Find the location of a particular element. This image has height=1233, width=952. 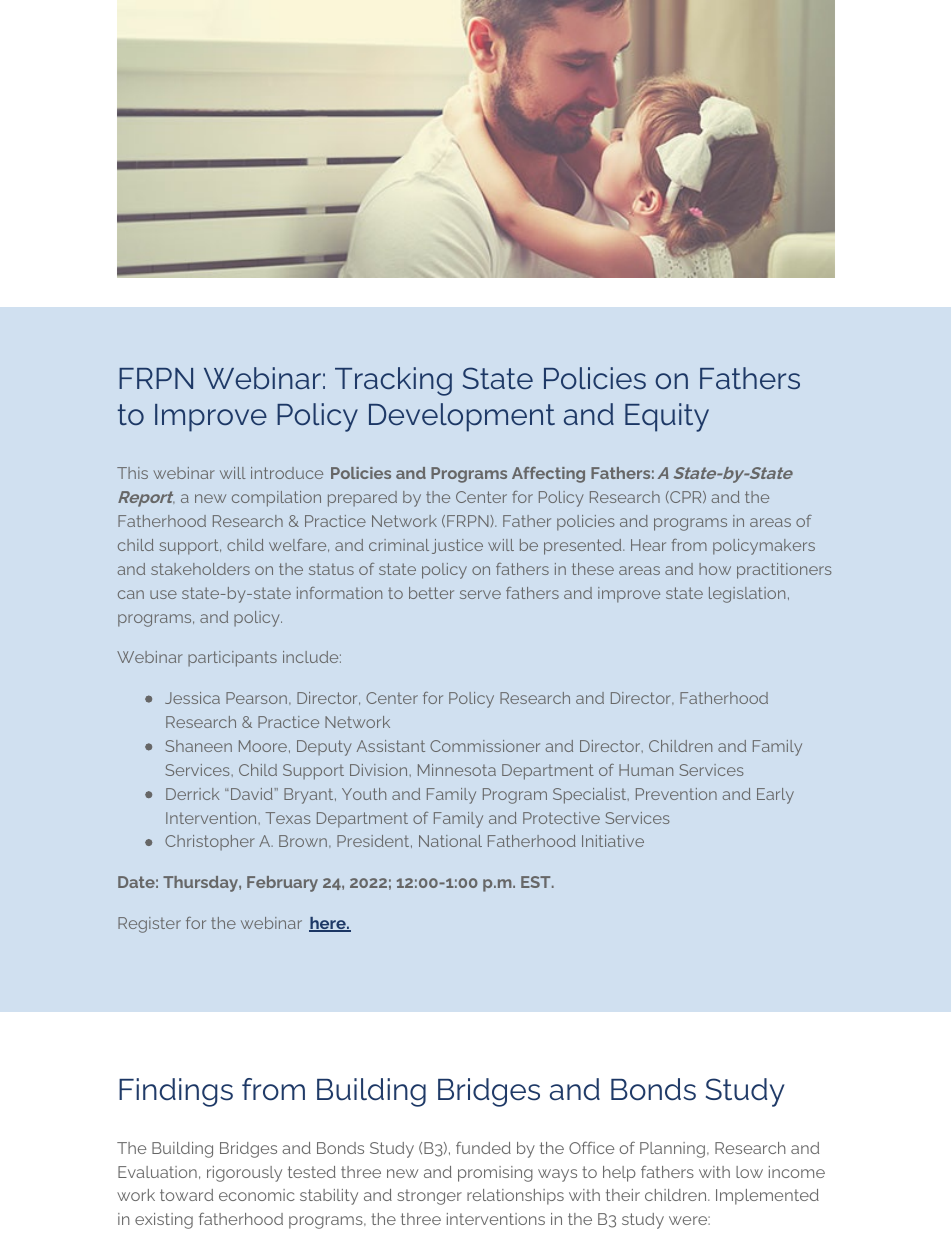

Prevention is located at coordinates (676, 794).
